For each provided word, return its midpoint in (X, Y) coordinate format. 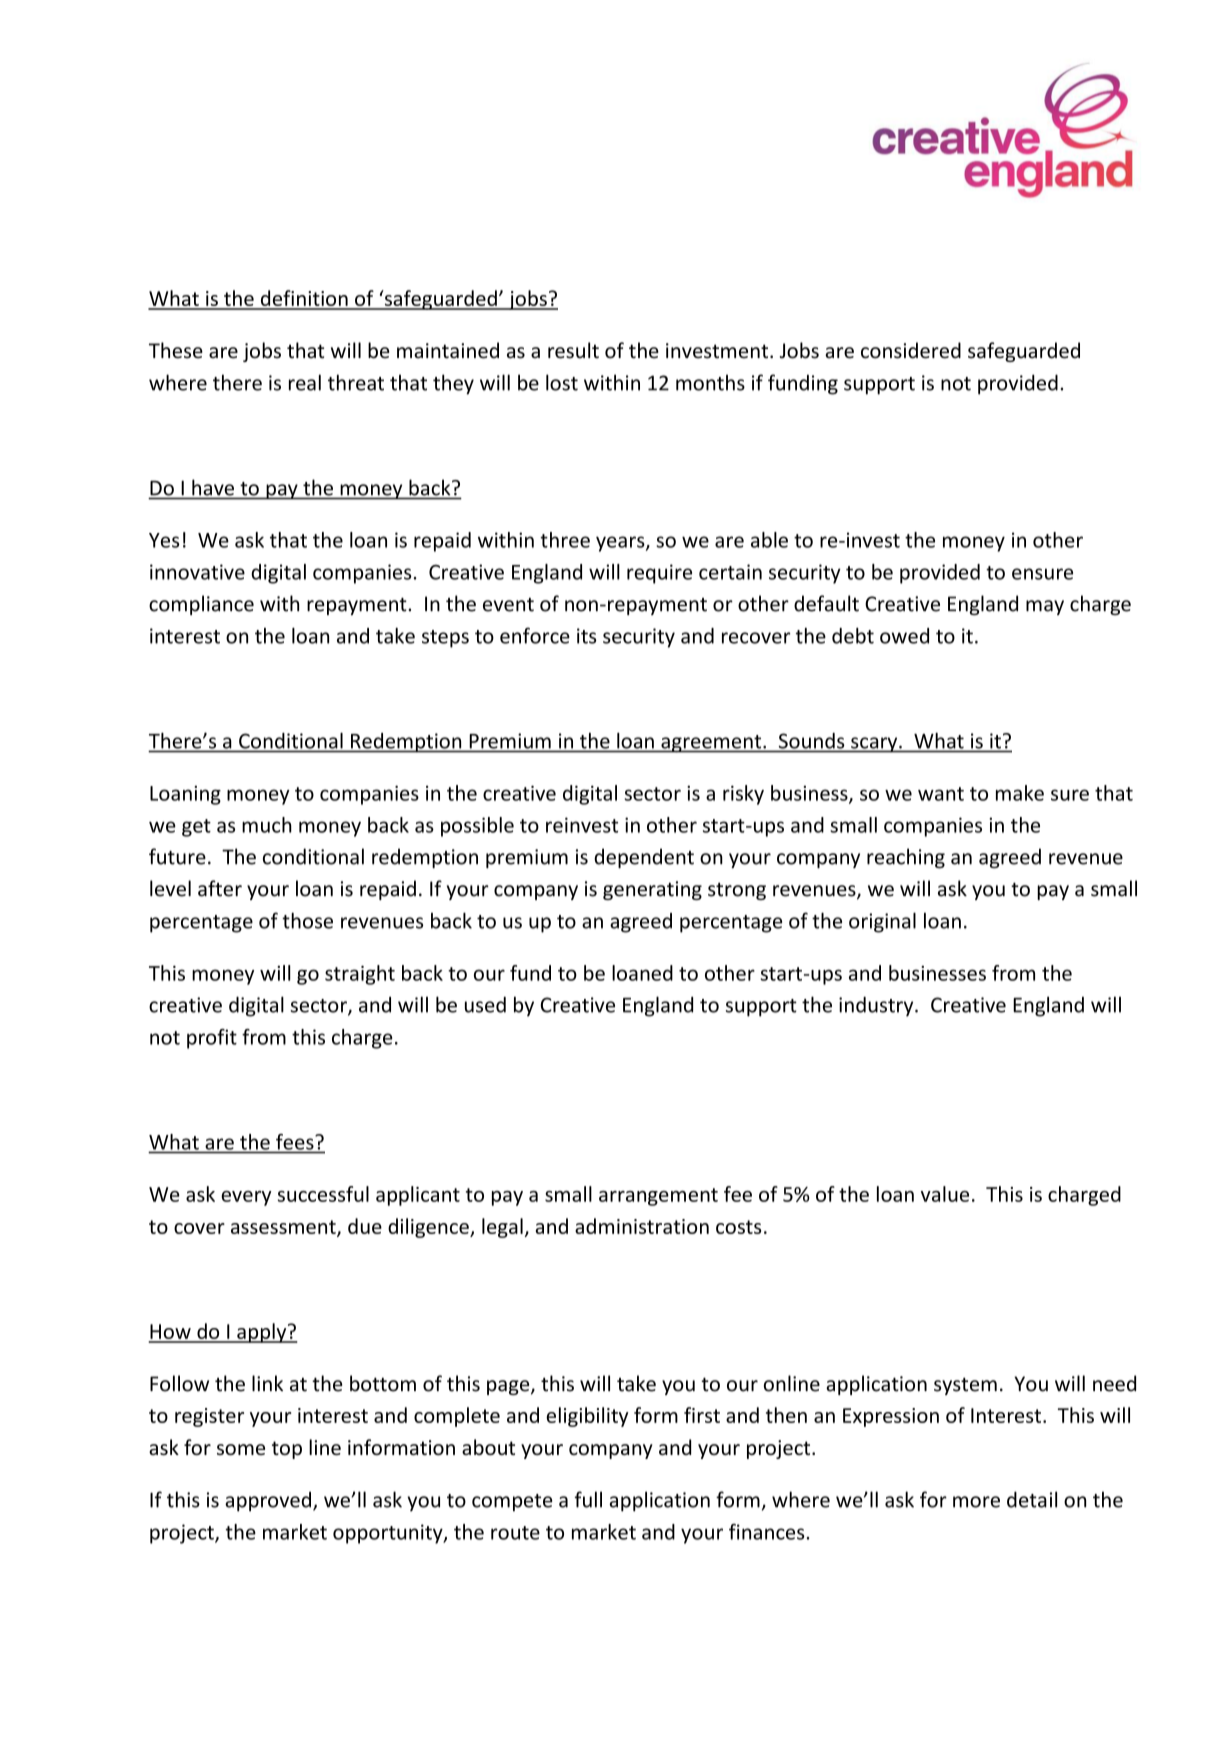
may (1045, 607)
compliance (201, 605)
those (307, 920)
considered (911, 350)
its (587, 636)
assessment (284, 1228)
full (588, 1499)
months (710, 382)
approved (268, 1501)
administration (642, 1226)
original (882, 922)
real (305, 382)
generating (652, 890)
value (945, 1194)
